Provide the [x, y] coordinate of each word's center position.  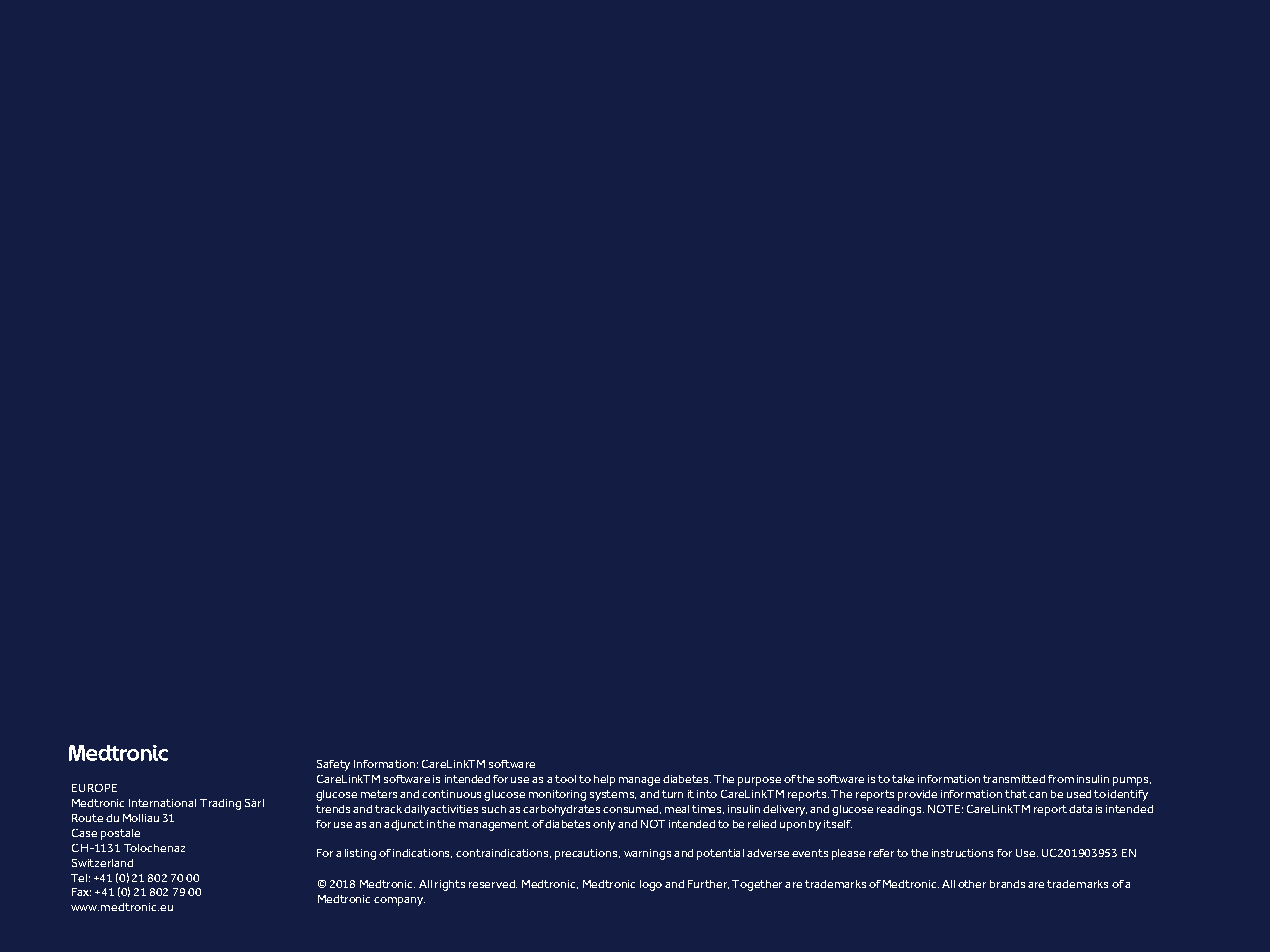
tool [565, 779]
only [604, 825]
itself [838, 824]
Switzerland [102, 863]
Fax [81, 892]
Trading [220, 804]
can [1038, 795]
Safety [333, 765]
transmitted [1014, 779]
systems [613, 795]
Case [84, 833]
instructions [962, 853]
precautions [587, 854]
